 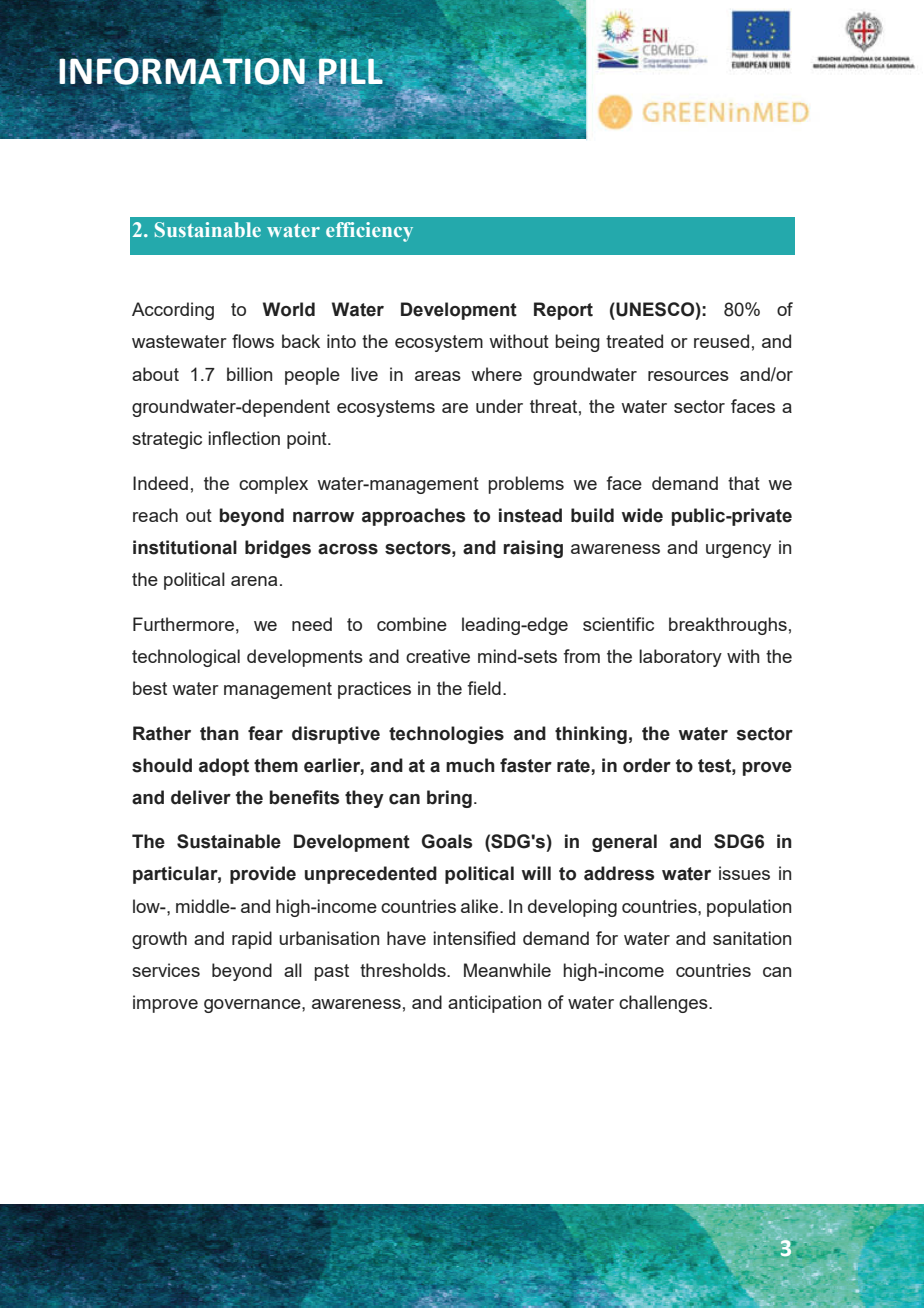 What do you see at coordinates (563, 311) in the screenshot?
I see `Report` at bounding box center [563, 311].
